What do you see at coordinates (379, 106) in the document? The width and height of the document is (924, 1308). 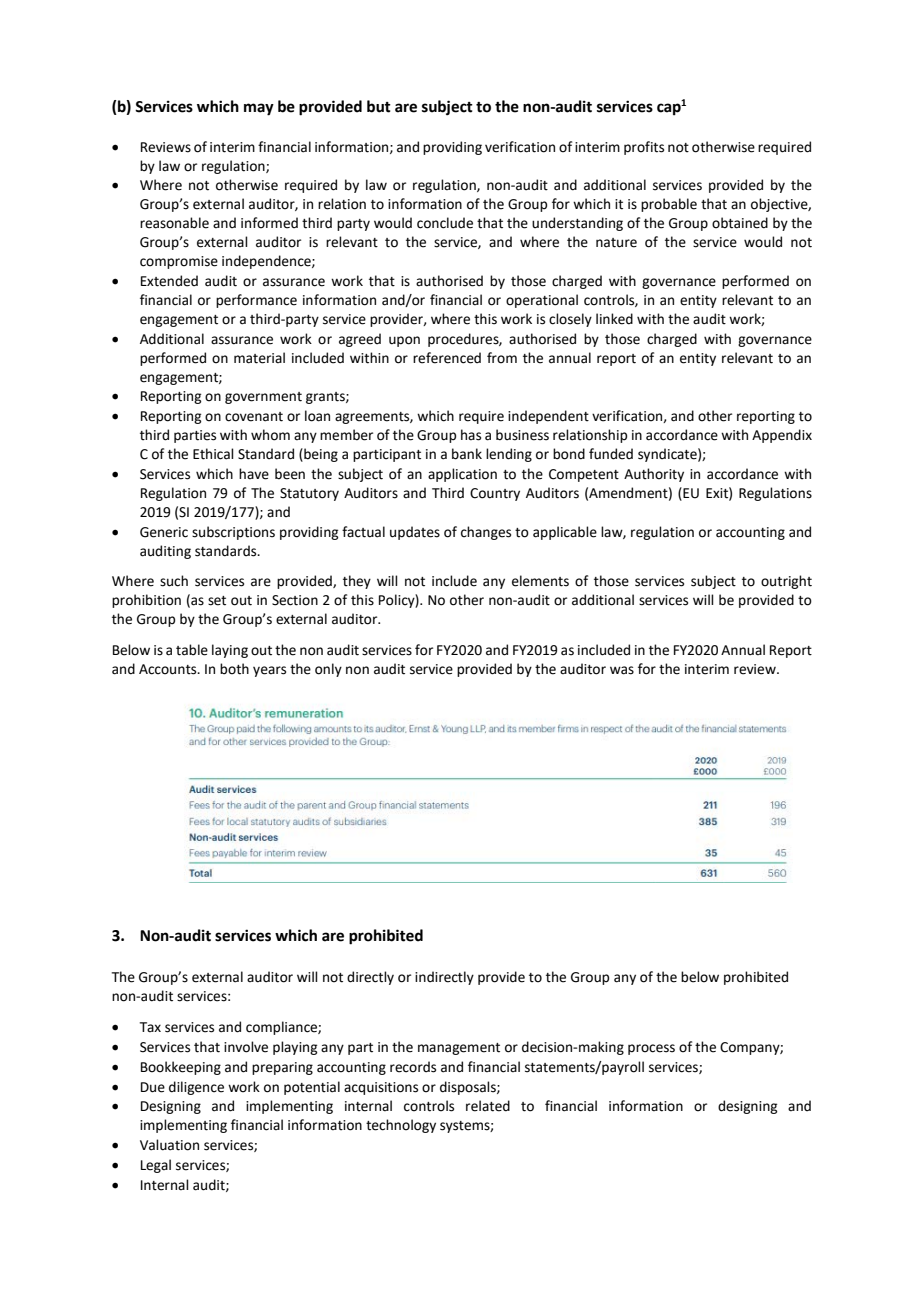 I see `but` at bounding box center [379, 106].
